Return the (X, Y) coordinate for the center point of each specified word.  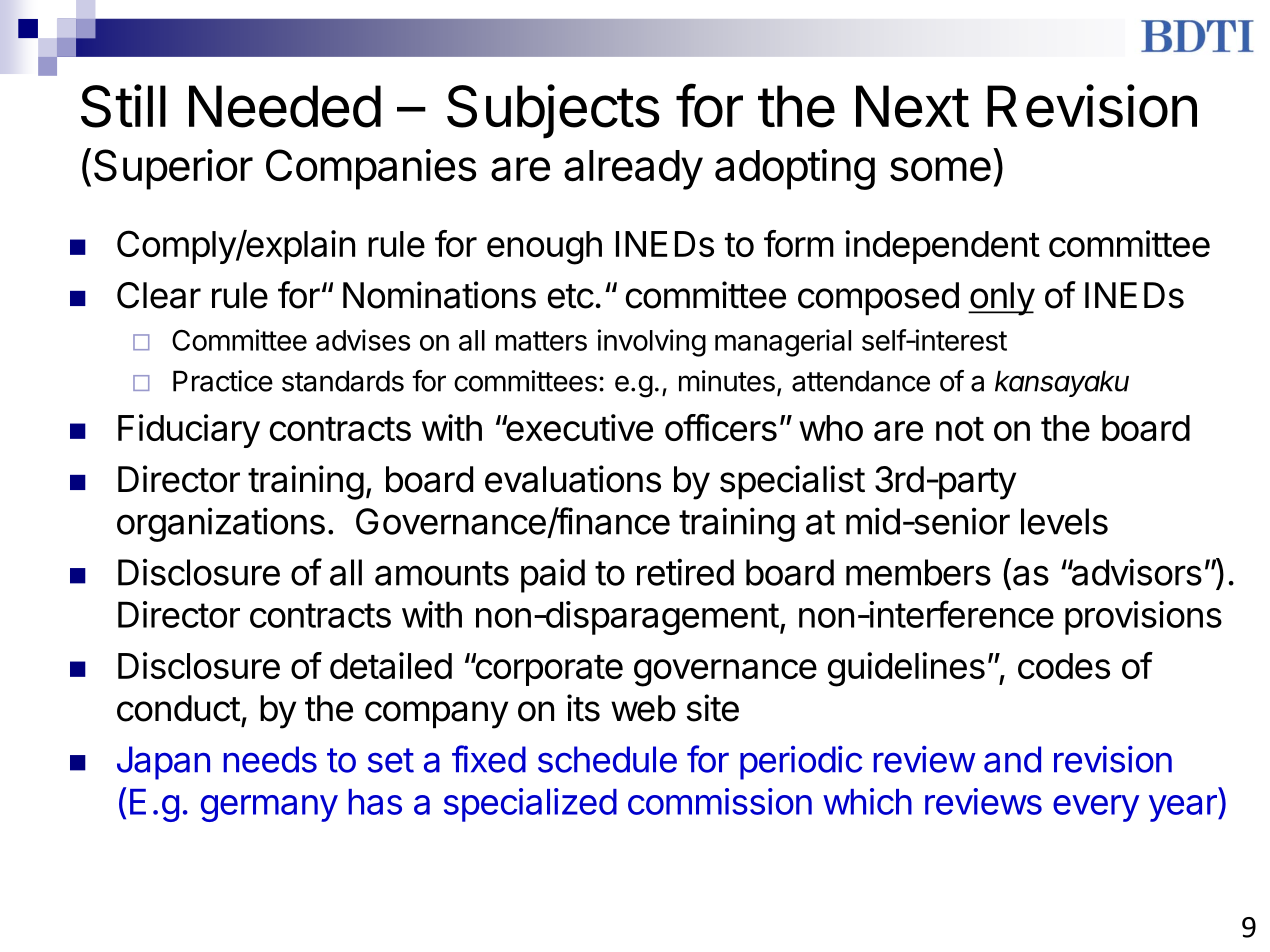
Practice (223, 381)
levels (1064, 521)
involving (652, 343)
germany (269, 808)
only (1001, 299)
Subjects (553, 111)
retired (685, 572)
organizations (221, 524)
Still (123, 106)
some (940, 169)
